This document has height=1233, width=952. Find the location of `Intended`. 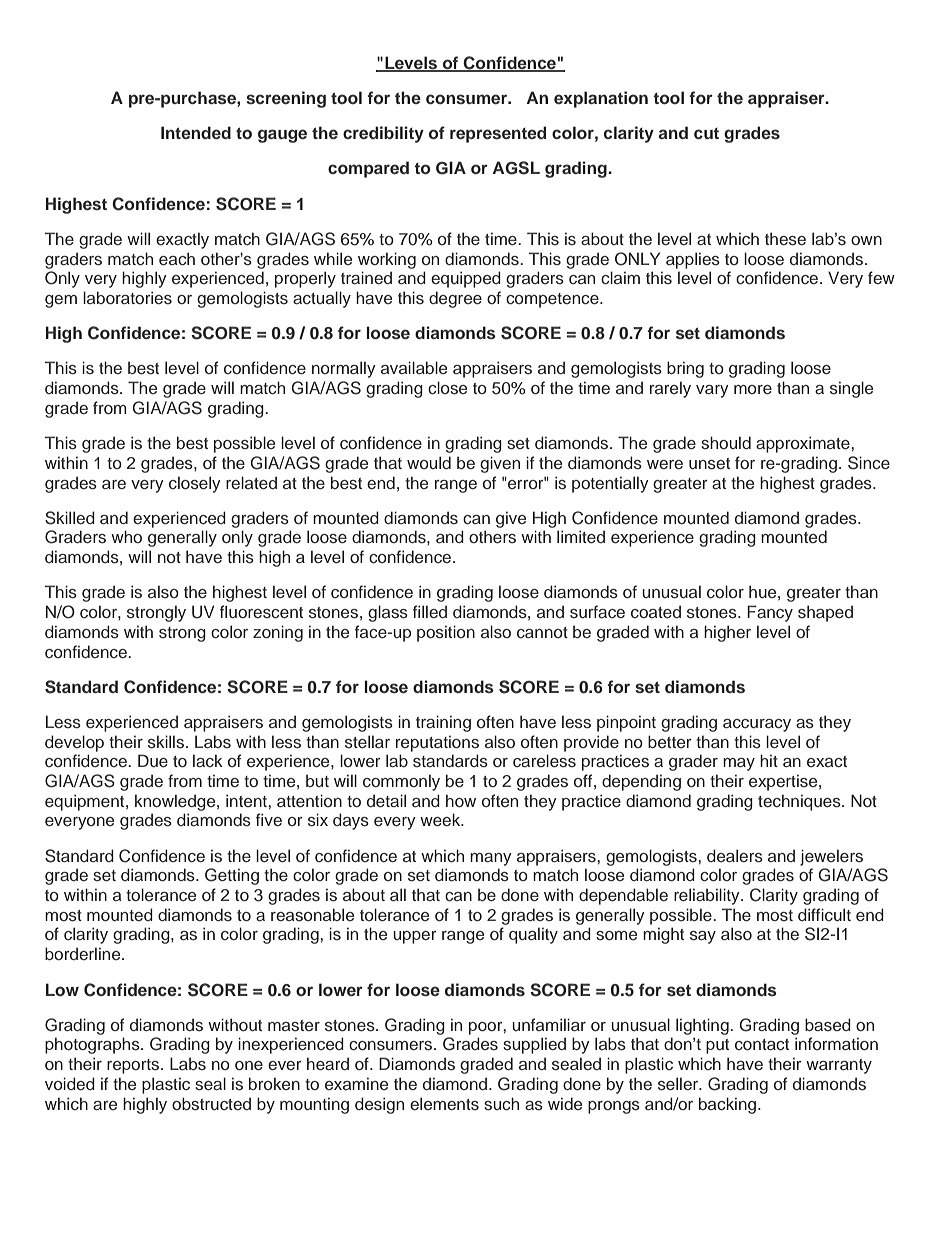

Intended is located at coordinates (196, 132).
